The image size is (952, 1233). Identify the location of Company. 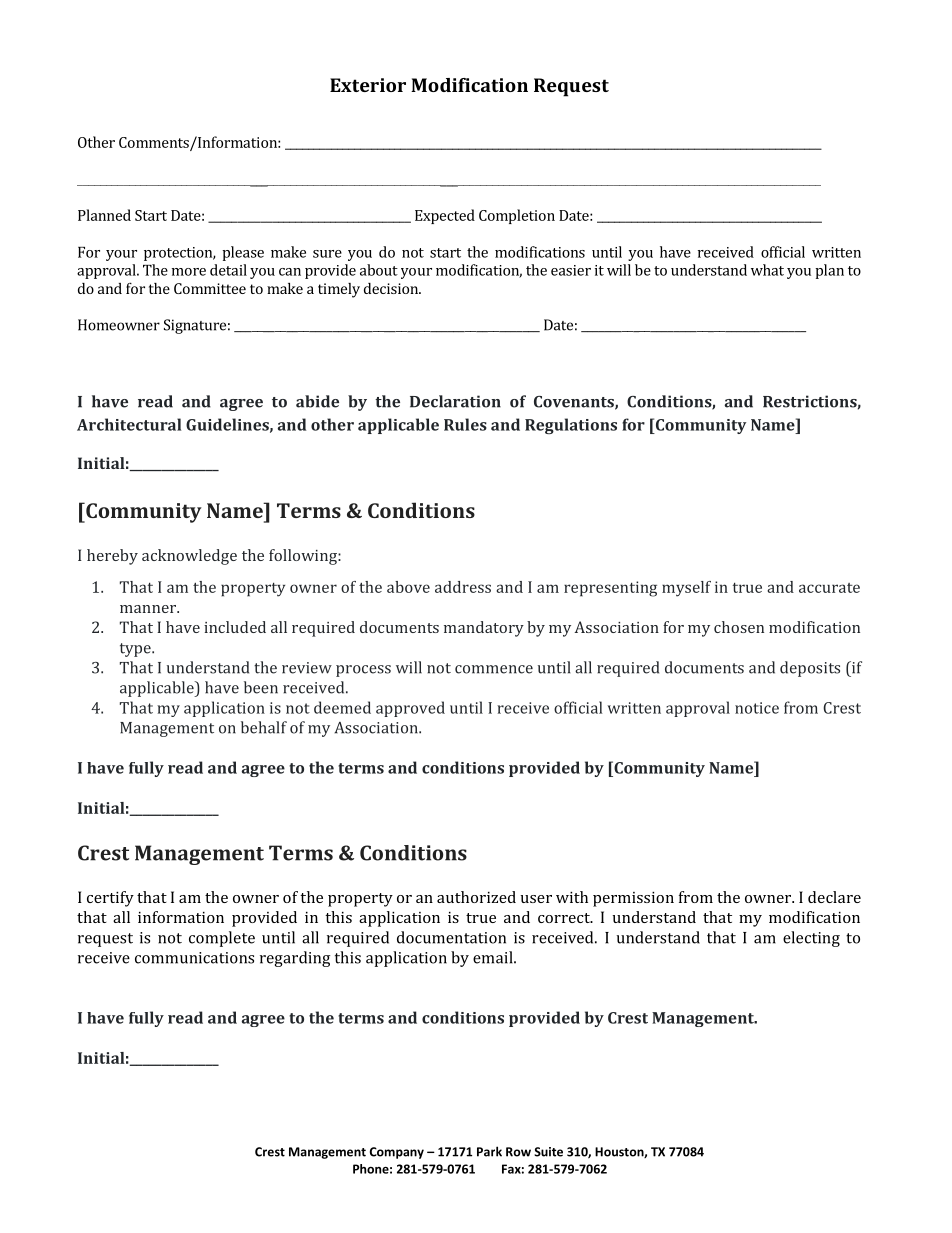
(397, 1153).
